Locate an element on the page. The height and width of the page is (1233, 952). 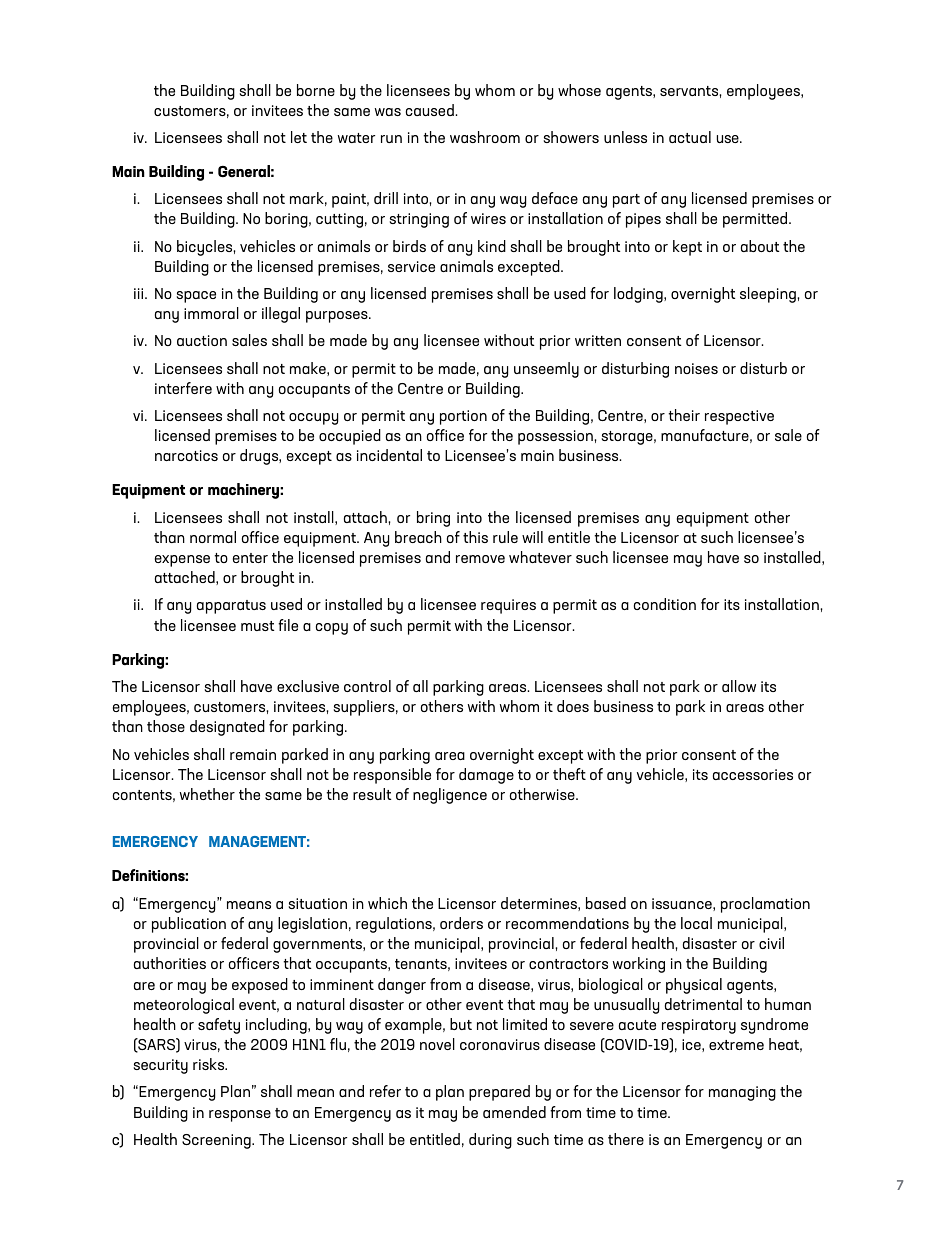
response is located at coordinates (240, 1116).
